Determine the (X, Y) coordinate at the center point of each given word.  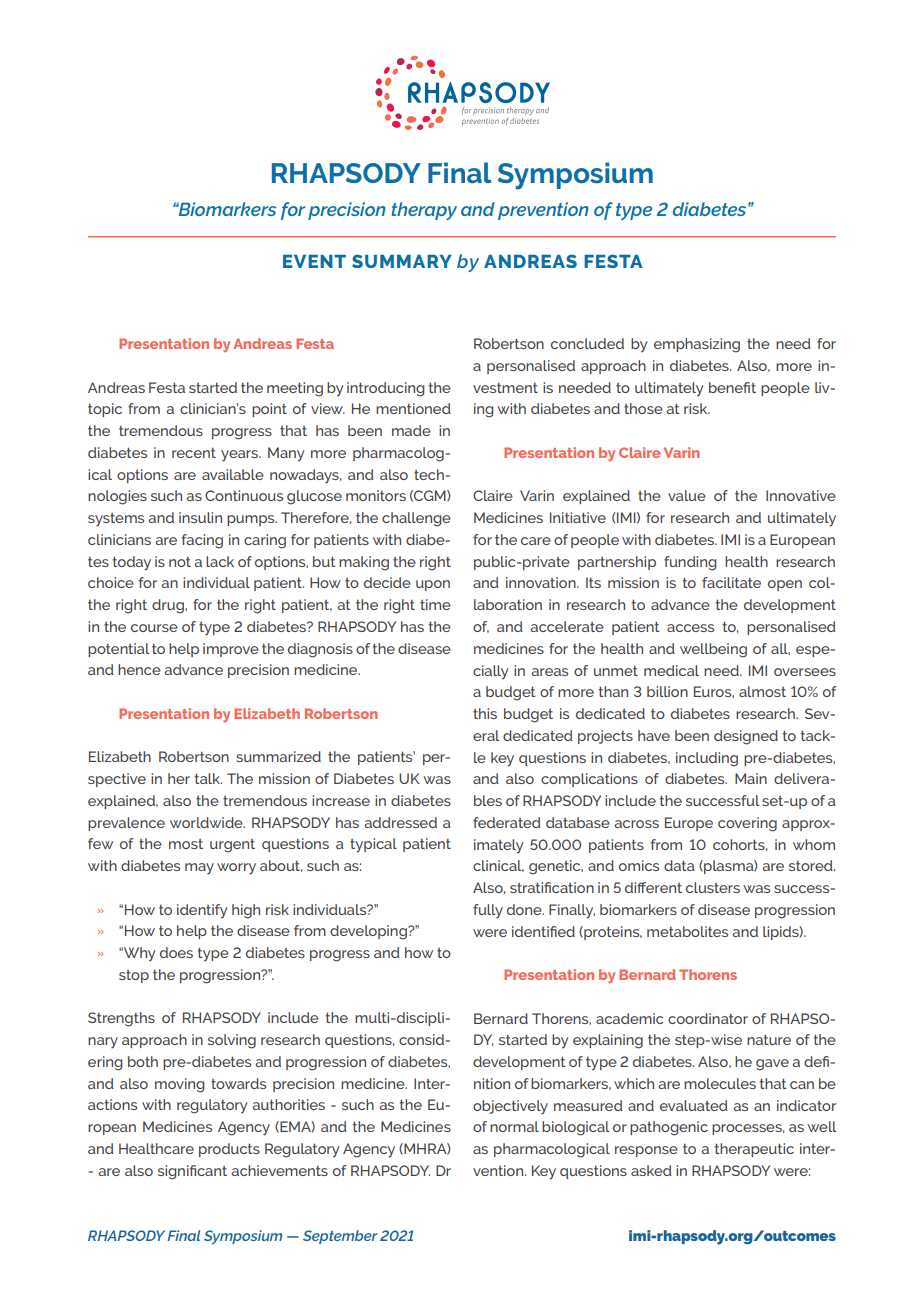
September (340, 1237)
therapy (424, 211)
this (485, 713)
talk (208, 778)
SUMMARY (402, 261)
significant (192, 1172)
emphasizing (697, 345)
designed (746, 737)
